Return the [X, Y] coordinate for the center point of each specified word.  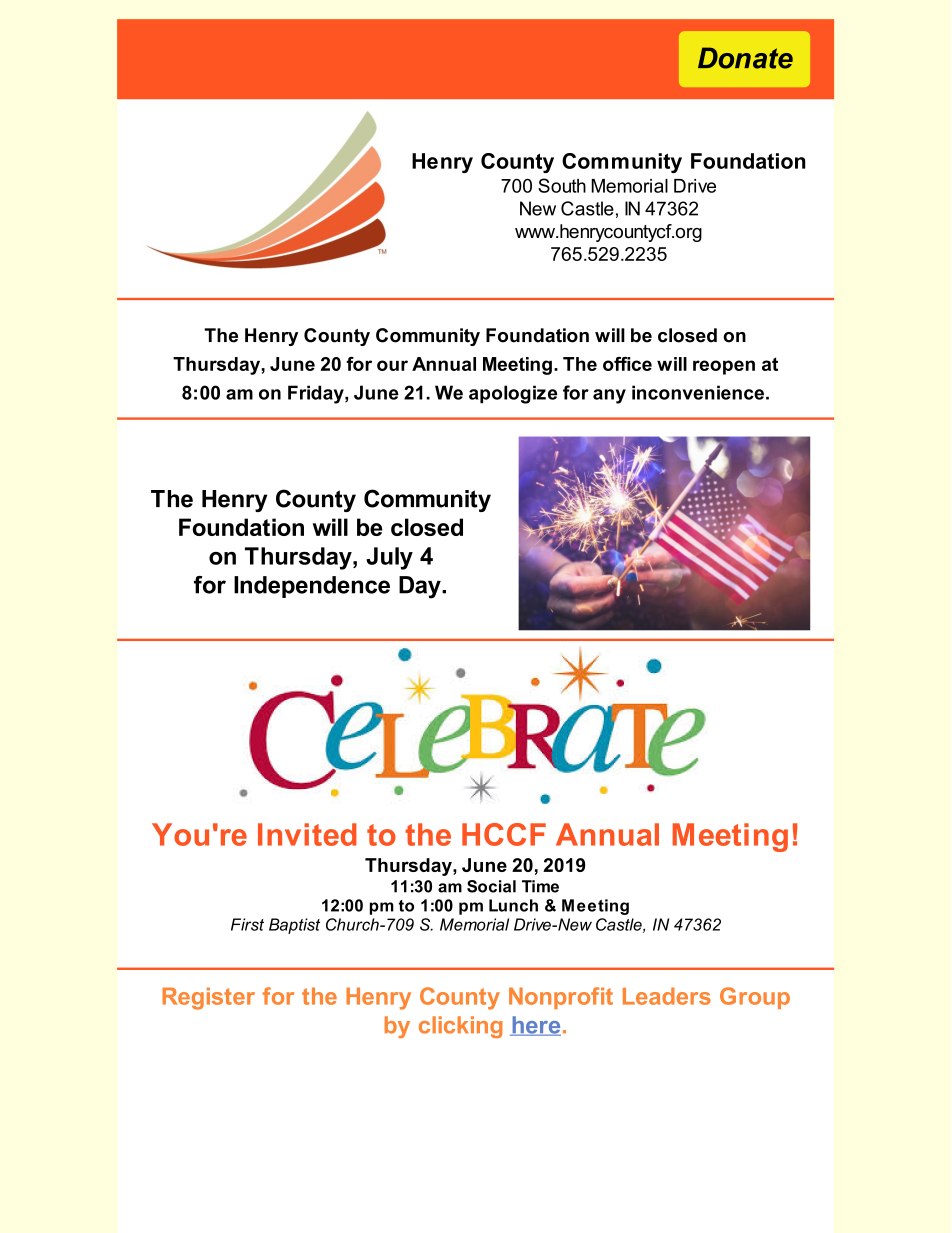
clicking [460, 1027]
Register [208, 998]
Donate [745, 58]
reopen [724, 367]
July [389, 558]
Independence [312, 587]
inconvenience [698, 392]
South [562, 185]
